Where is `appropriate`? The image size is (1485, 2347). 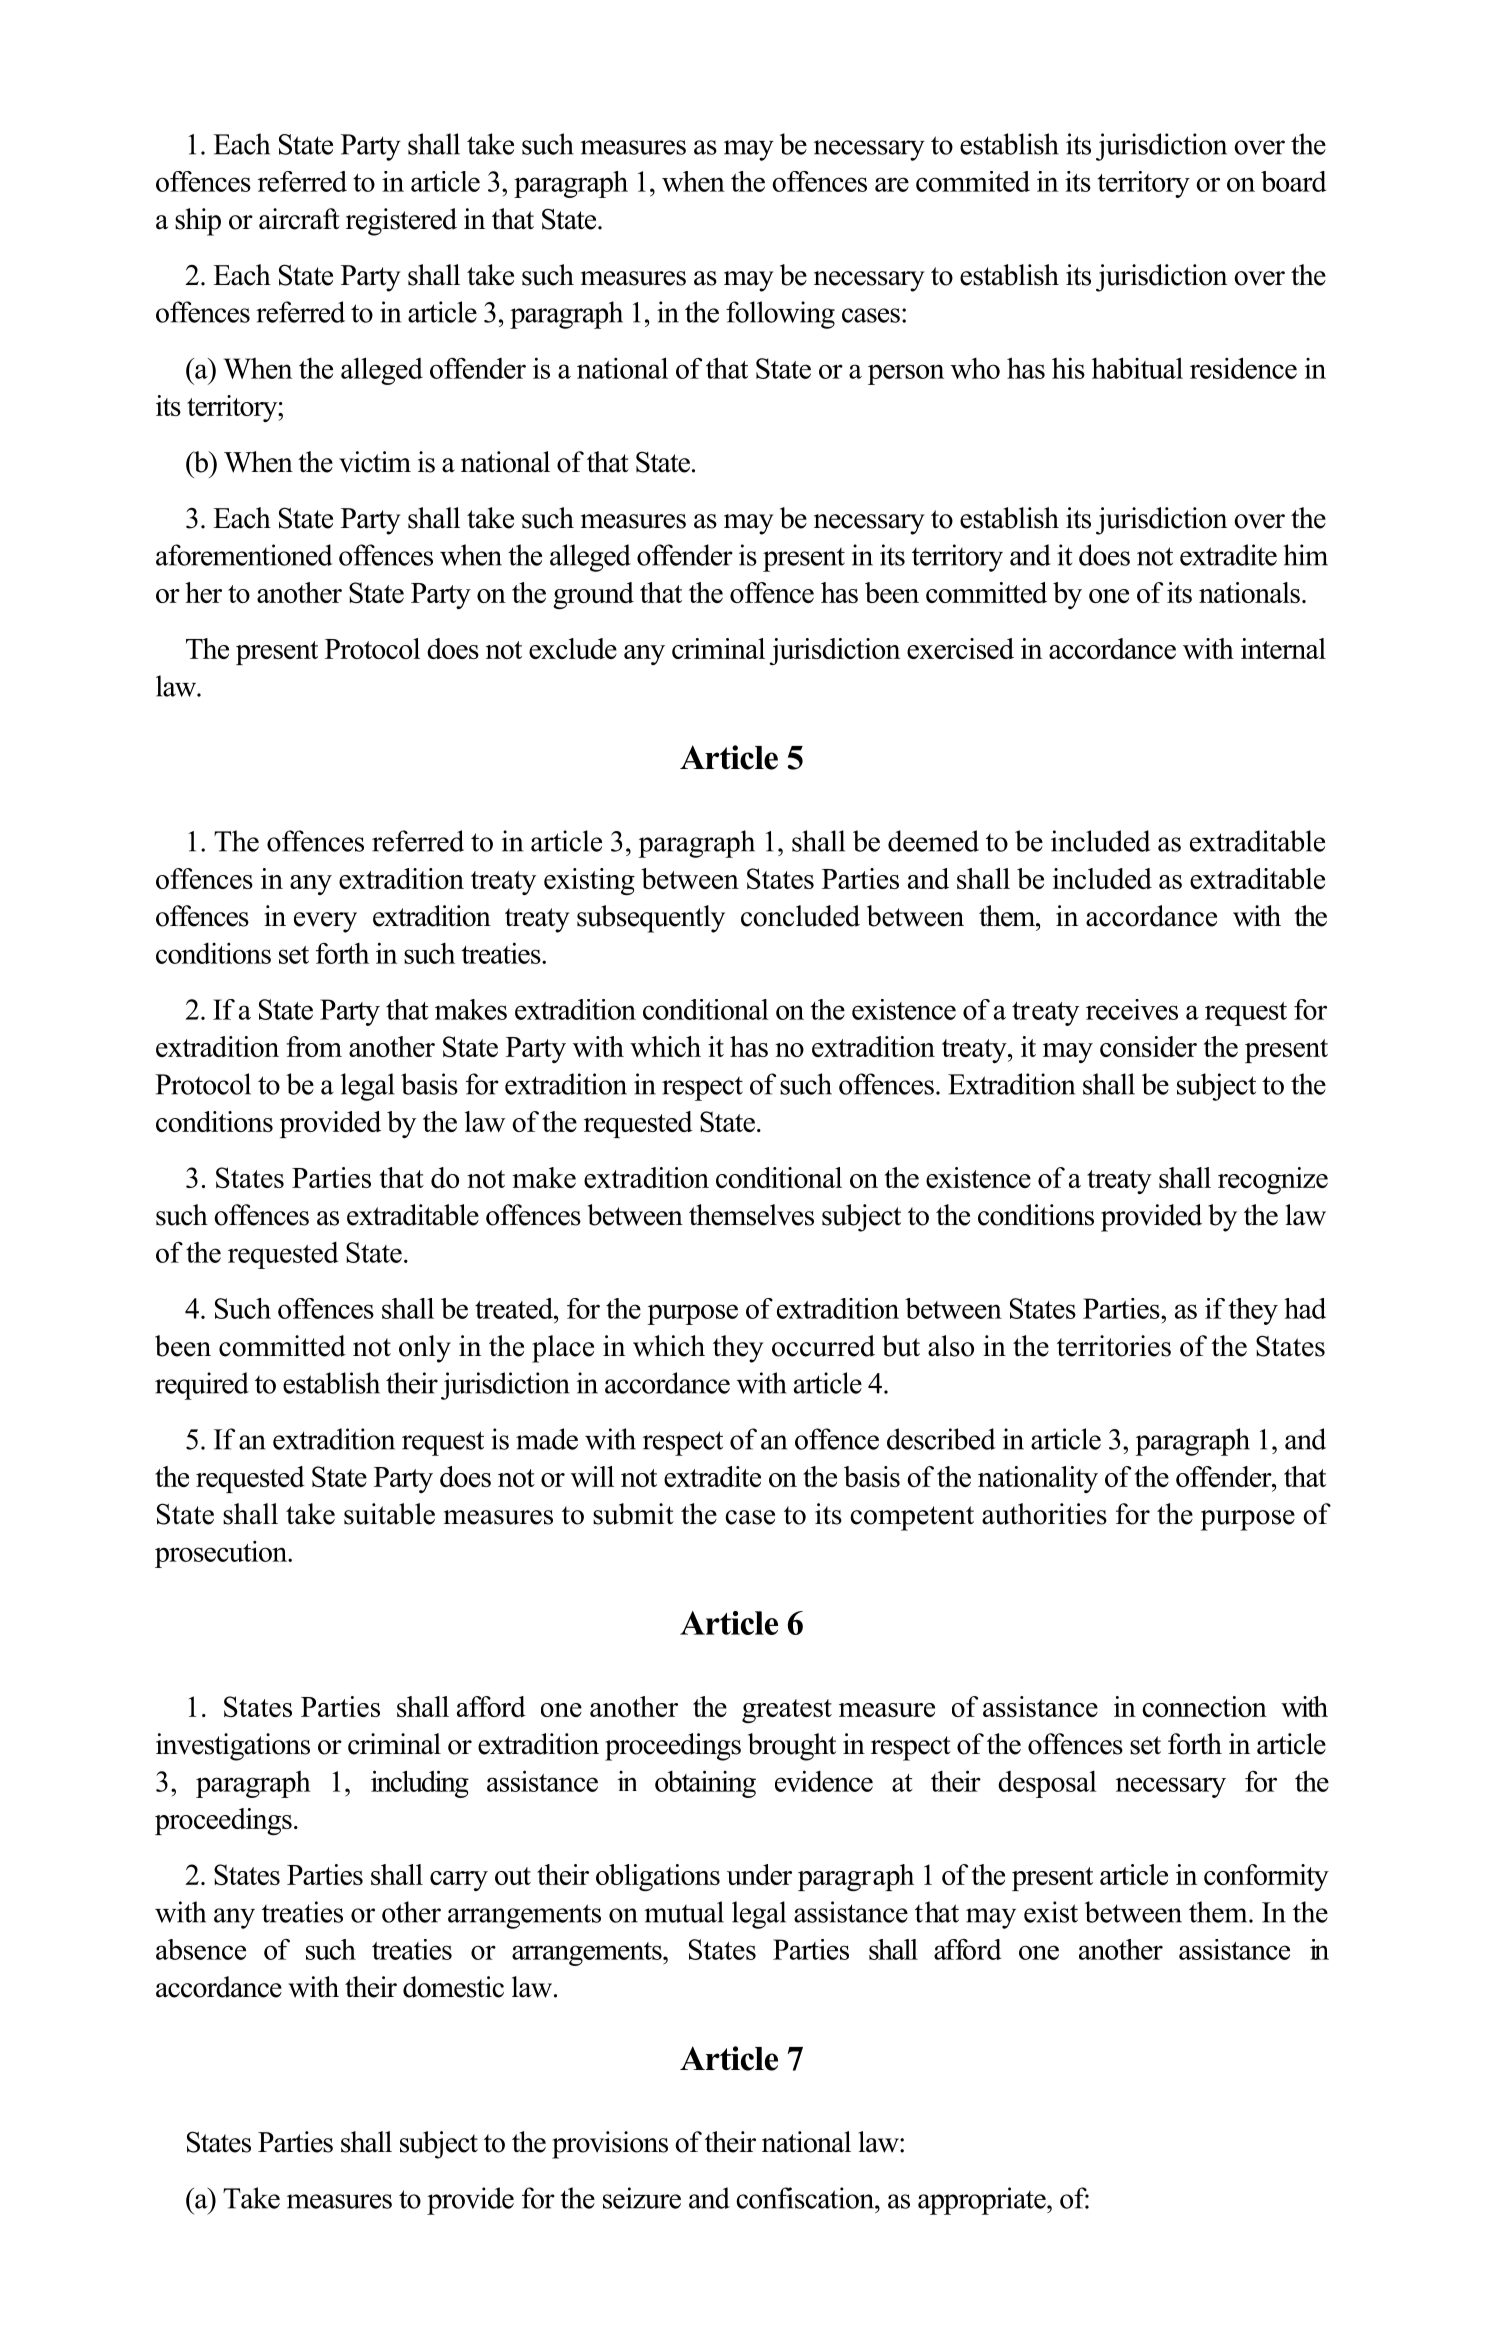 appropriate is located at coordinates (983, 2201).
